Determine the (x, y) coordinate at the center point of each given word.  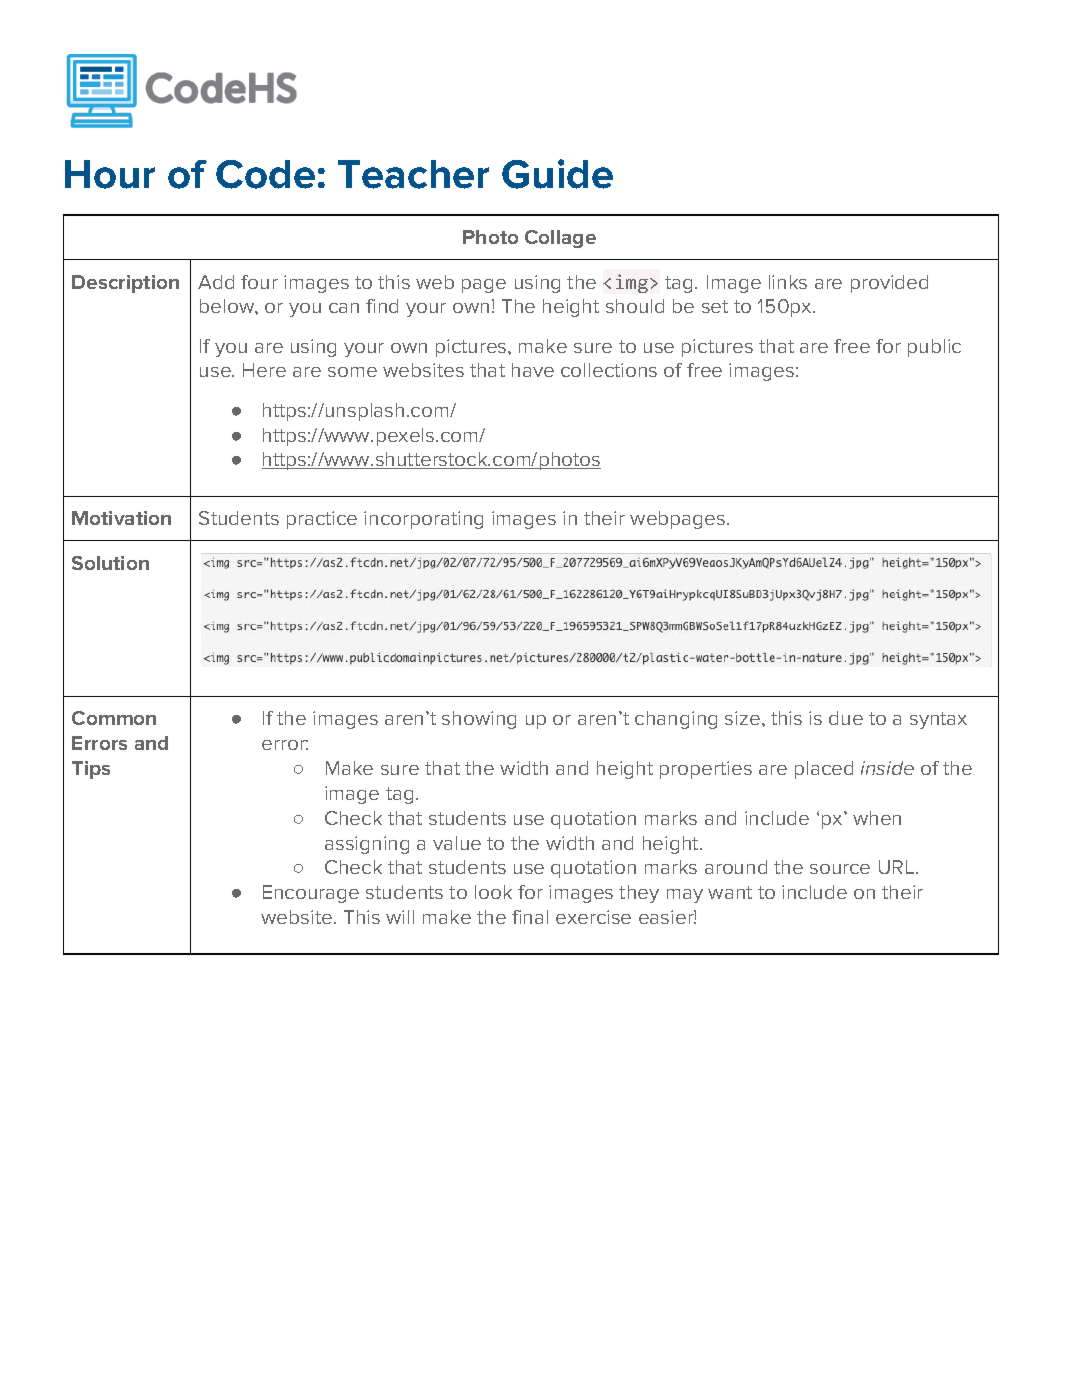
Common (114, 718)
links (788, 282)
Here (264, 370)
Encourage (311, 894)
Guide (557, 174)
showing (479, 720)
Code (265, 174)
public (934, 348)
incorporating (423, 520)
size (744, 718)
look (493, 892)
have (533, 370)
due (846, 718)
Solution (110, 563)
